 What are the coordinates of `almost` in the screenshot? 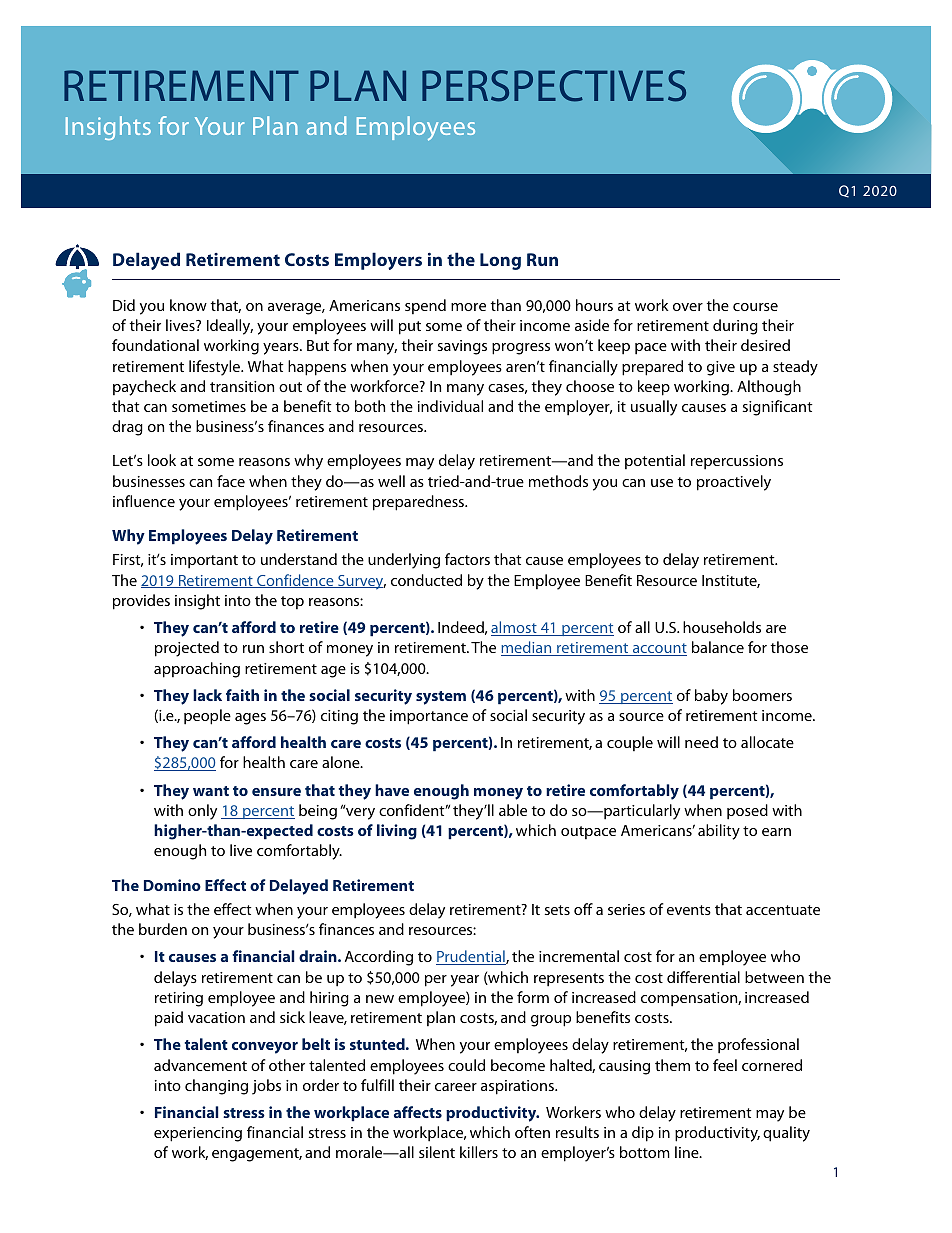 It's located at (515, 628).
